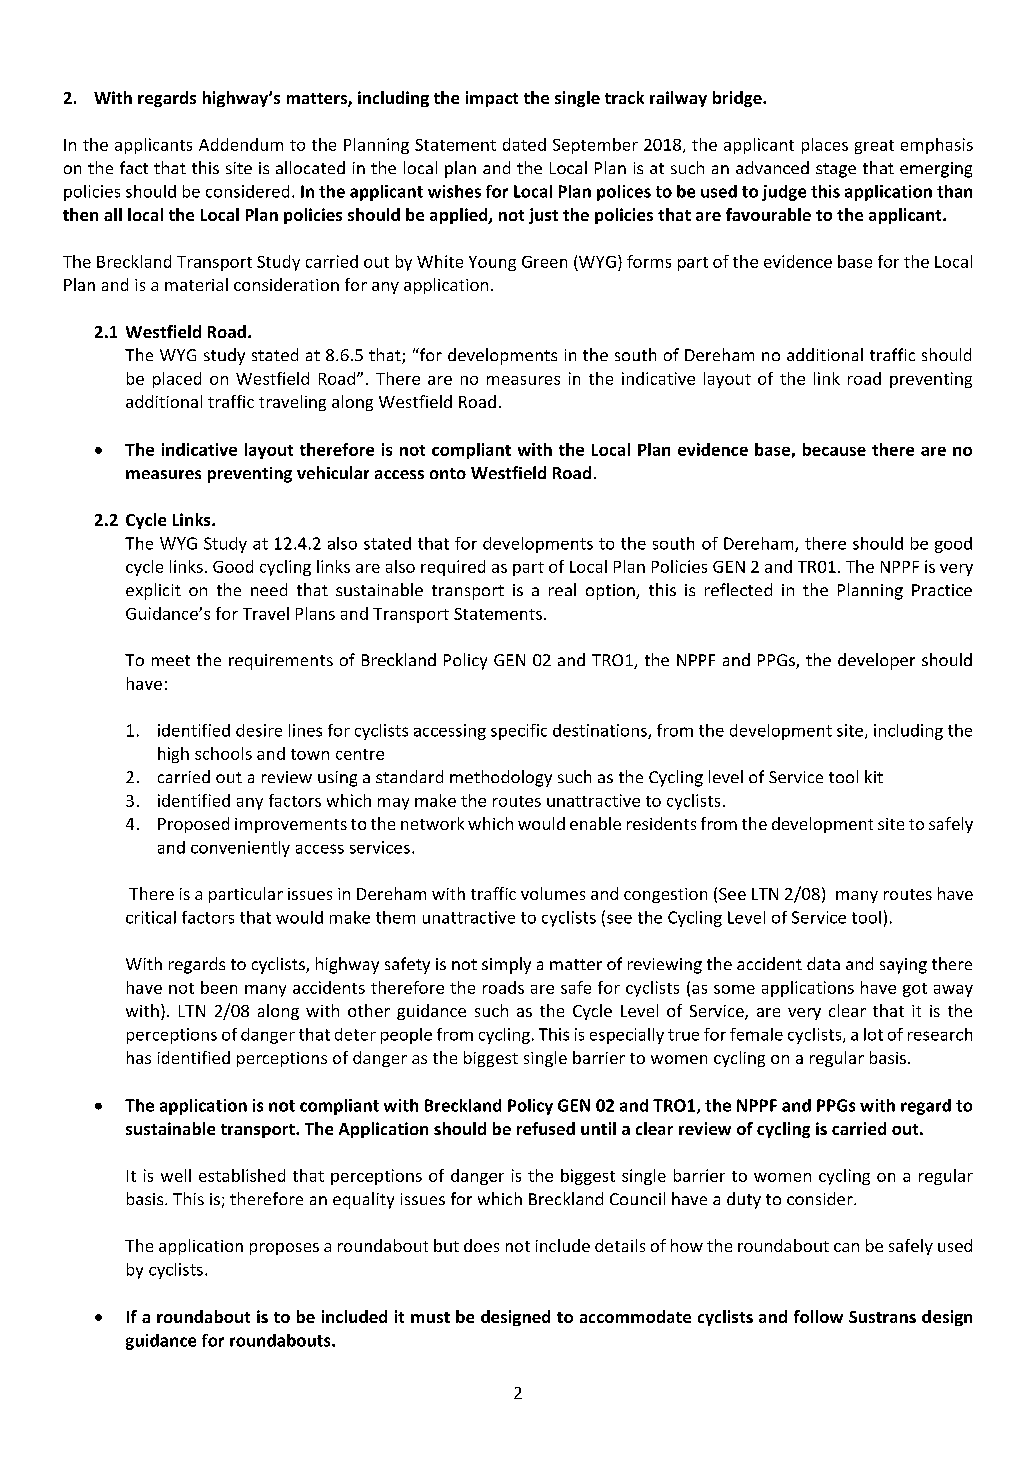 The width and height of the screenshot is (1036, 1466). I want to click on dated, so click(524, 144).
